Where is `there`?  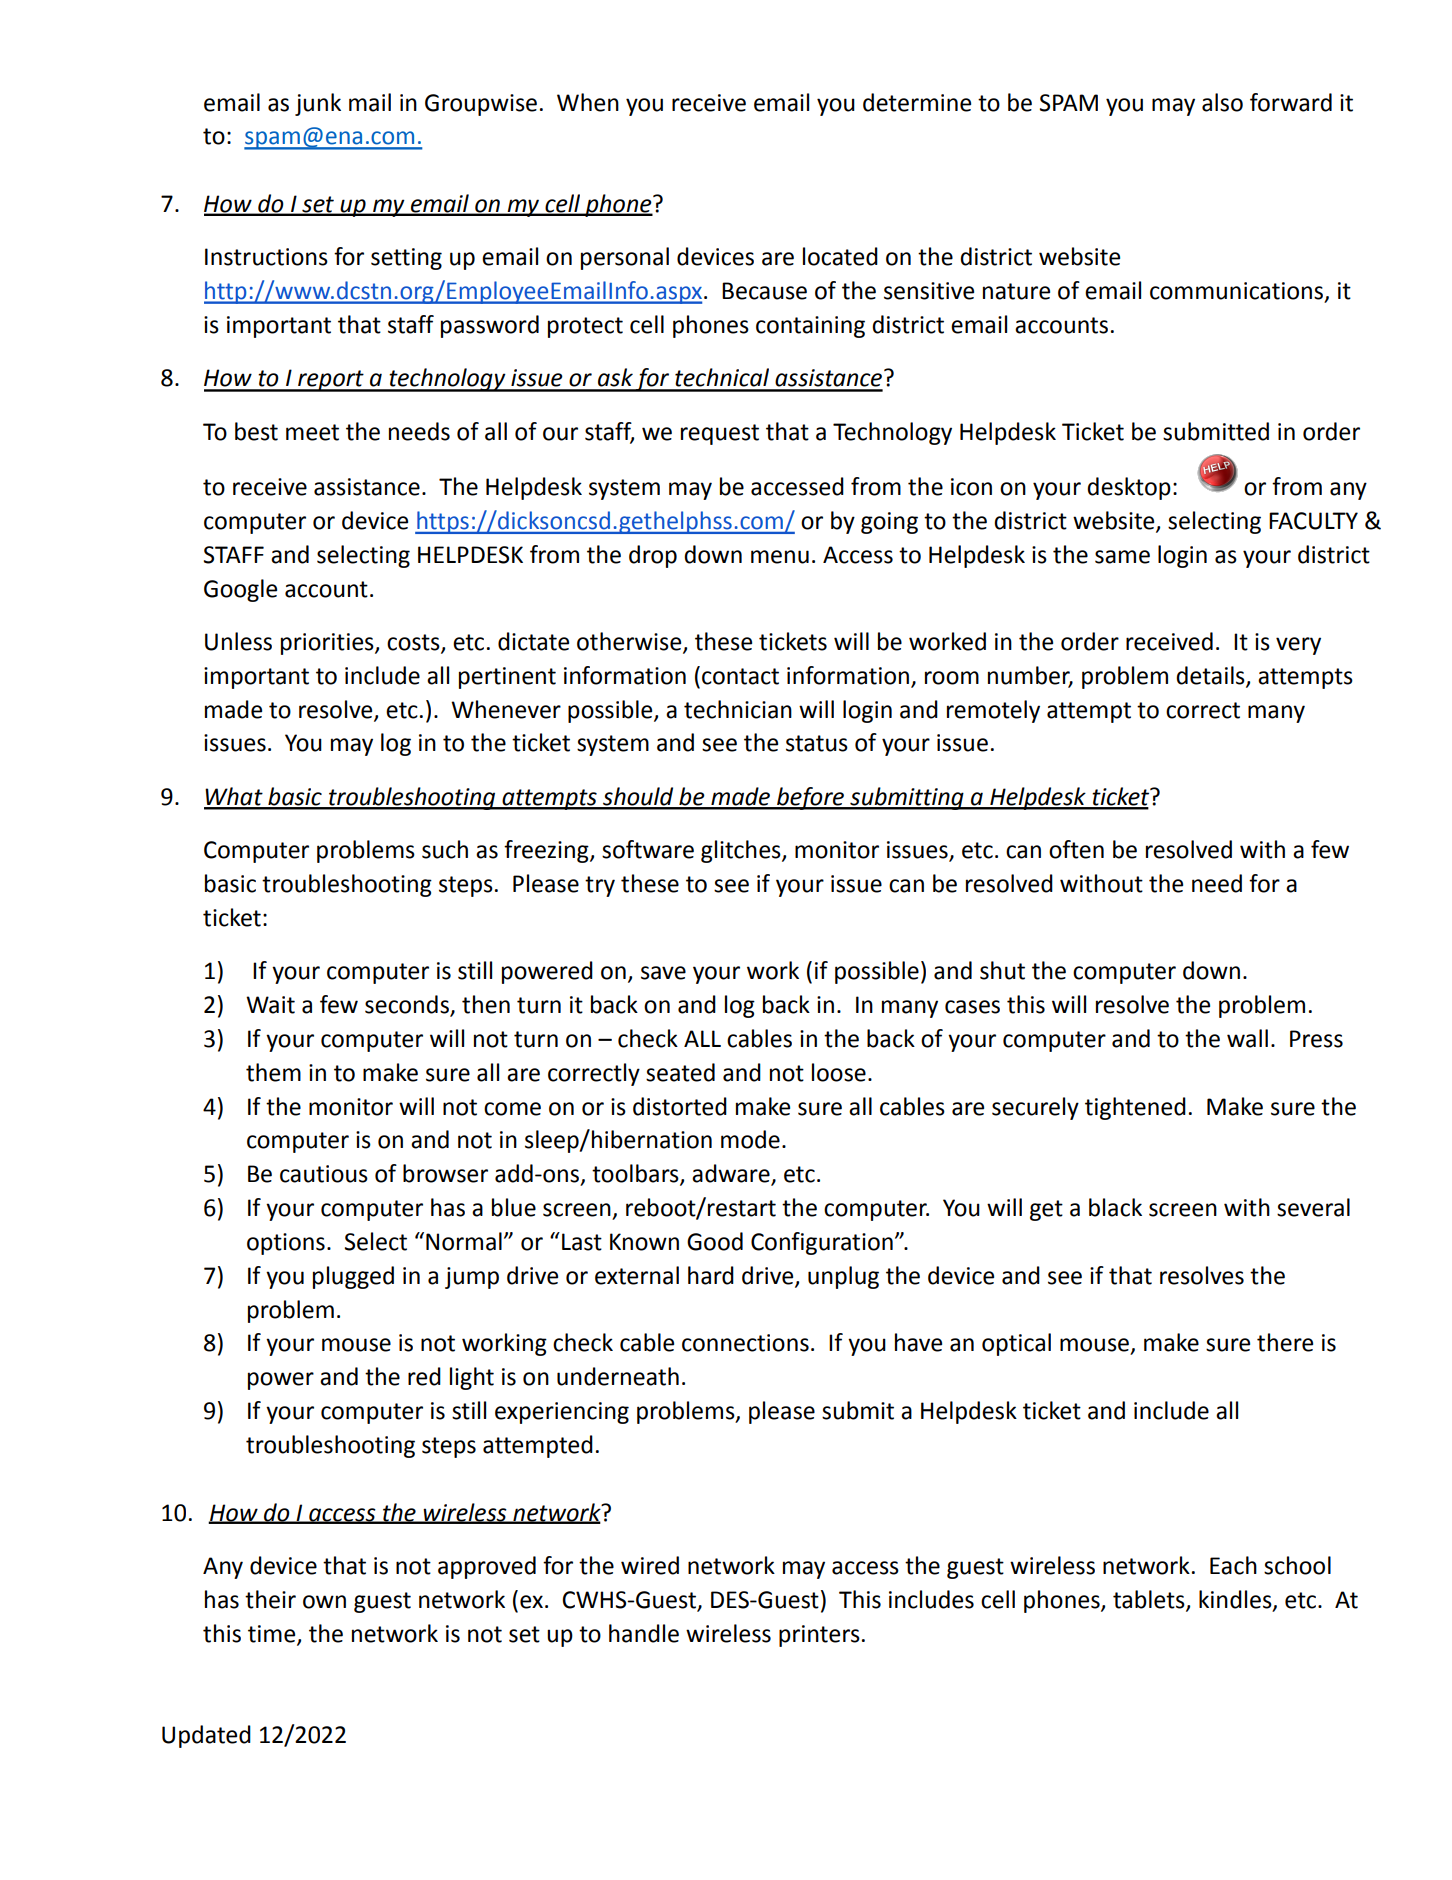
there is located at coordinates (1285, 1342).
